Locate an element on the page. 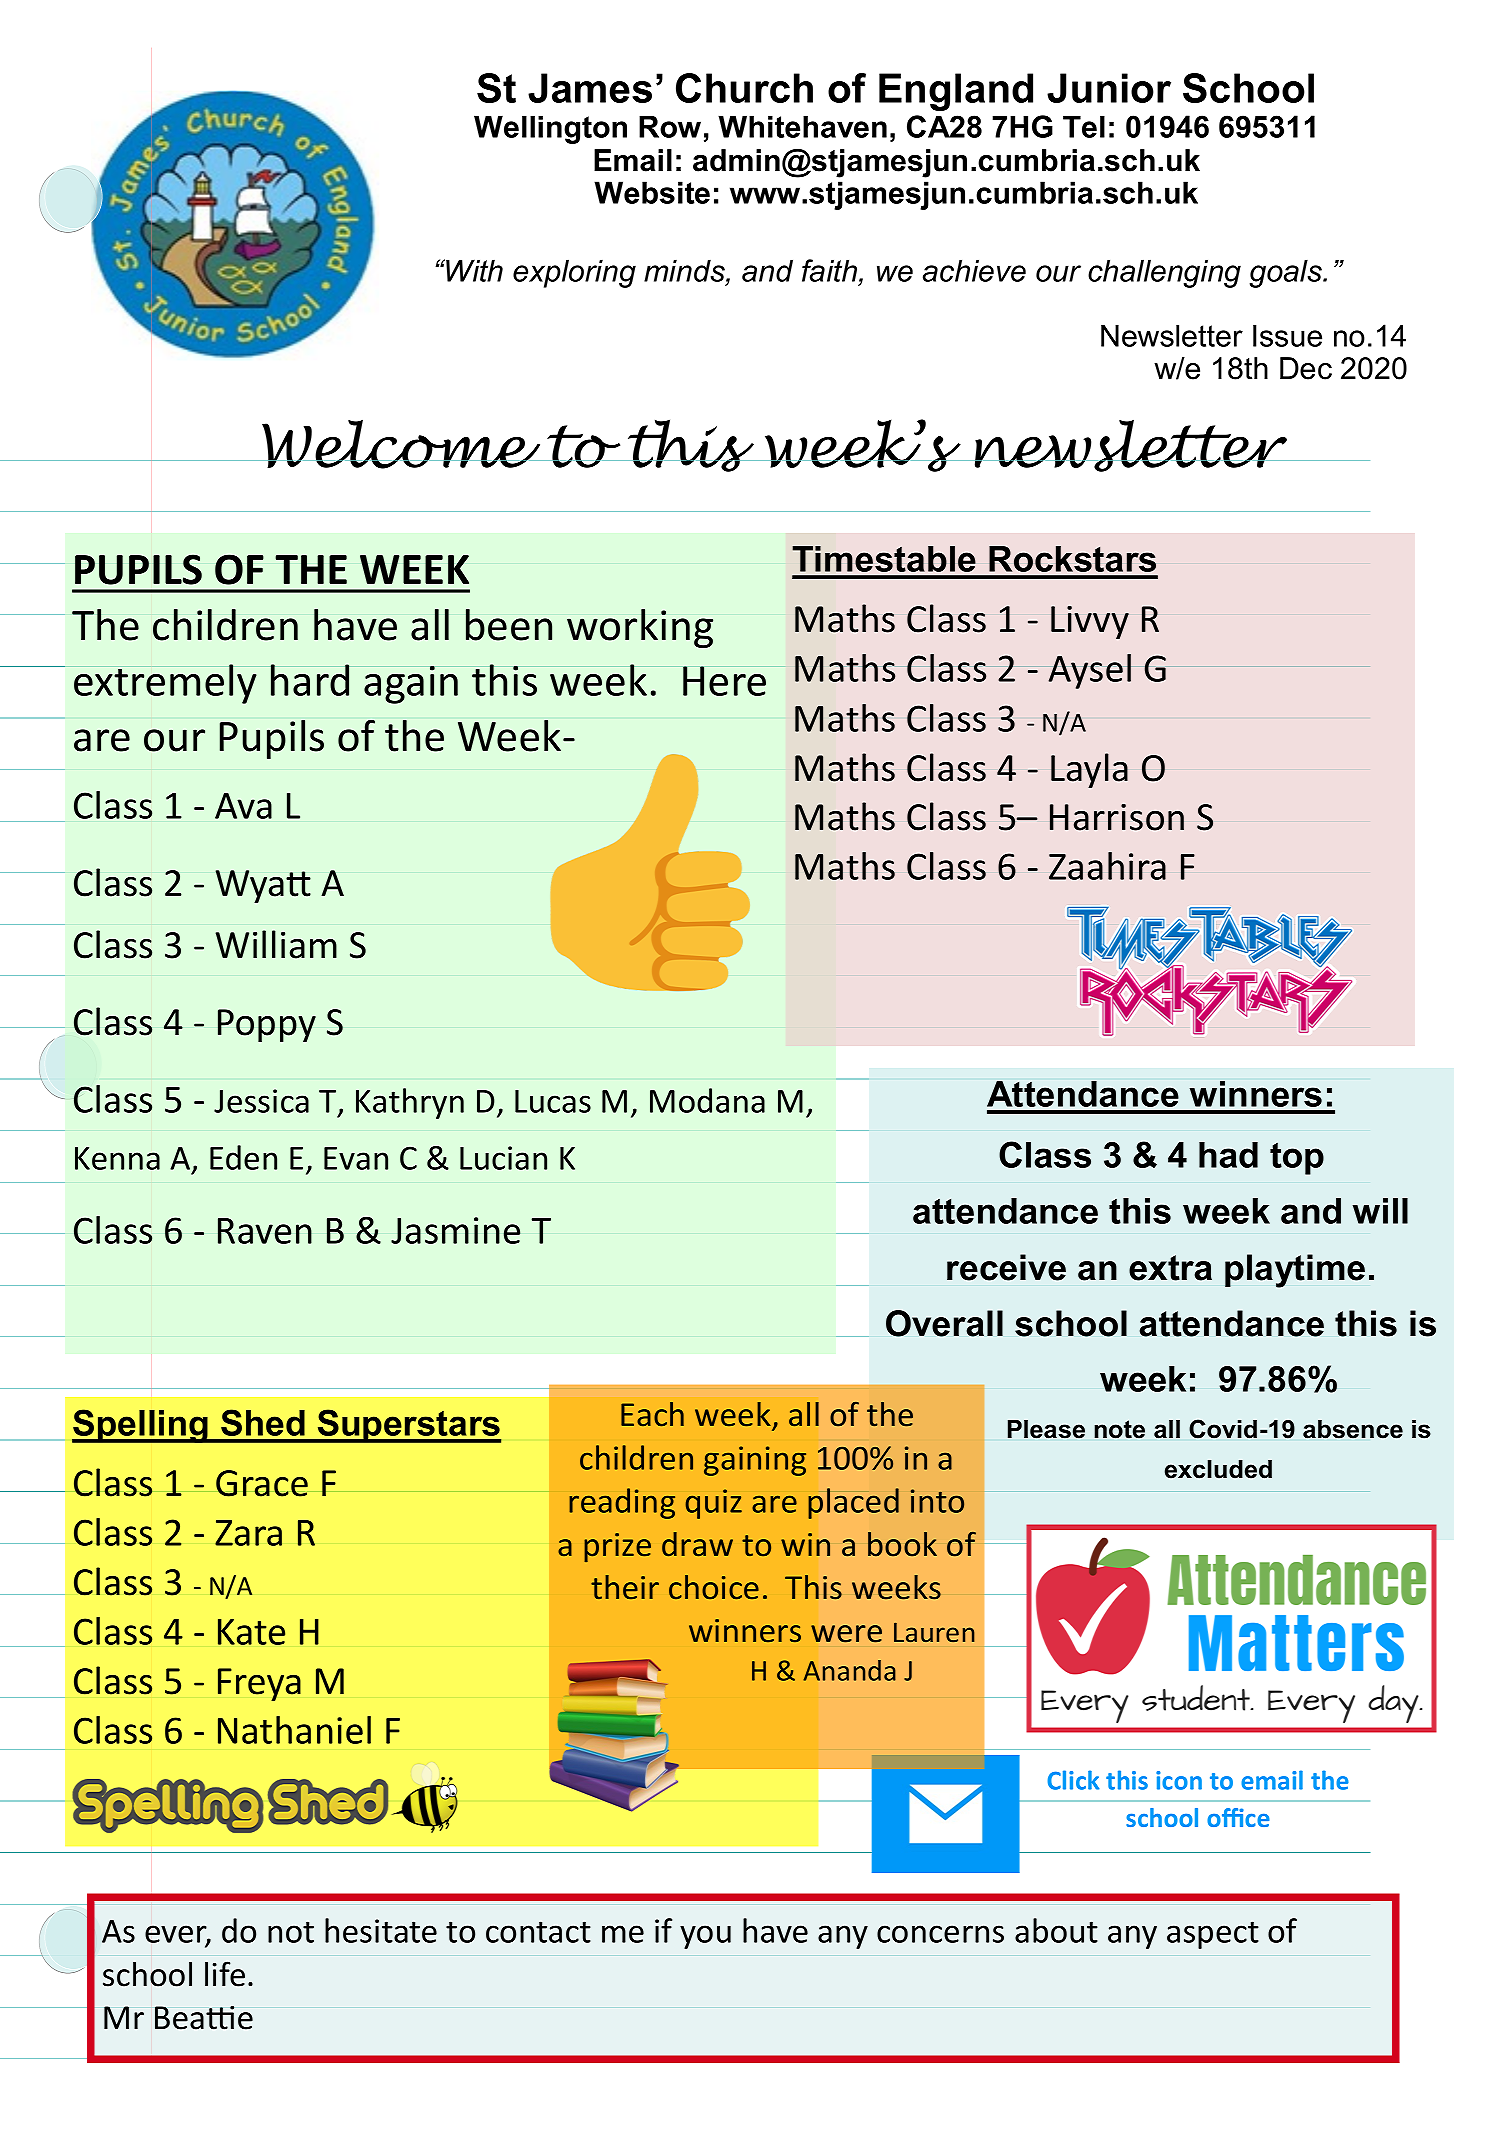 This page has height=2131, width=1506. Row is located at coordinates (670, 126).
